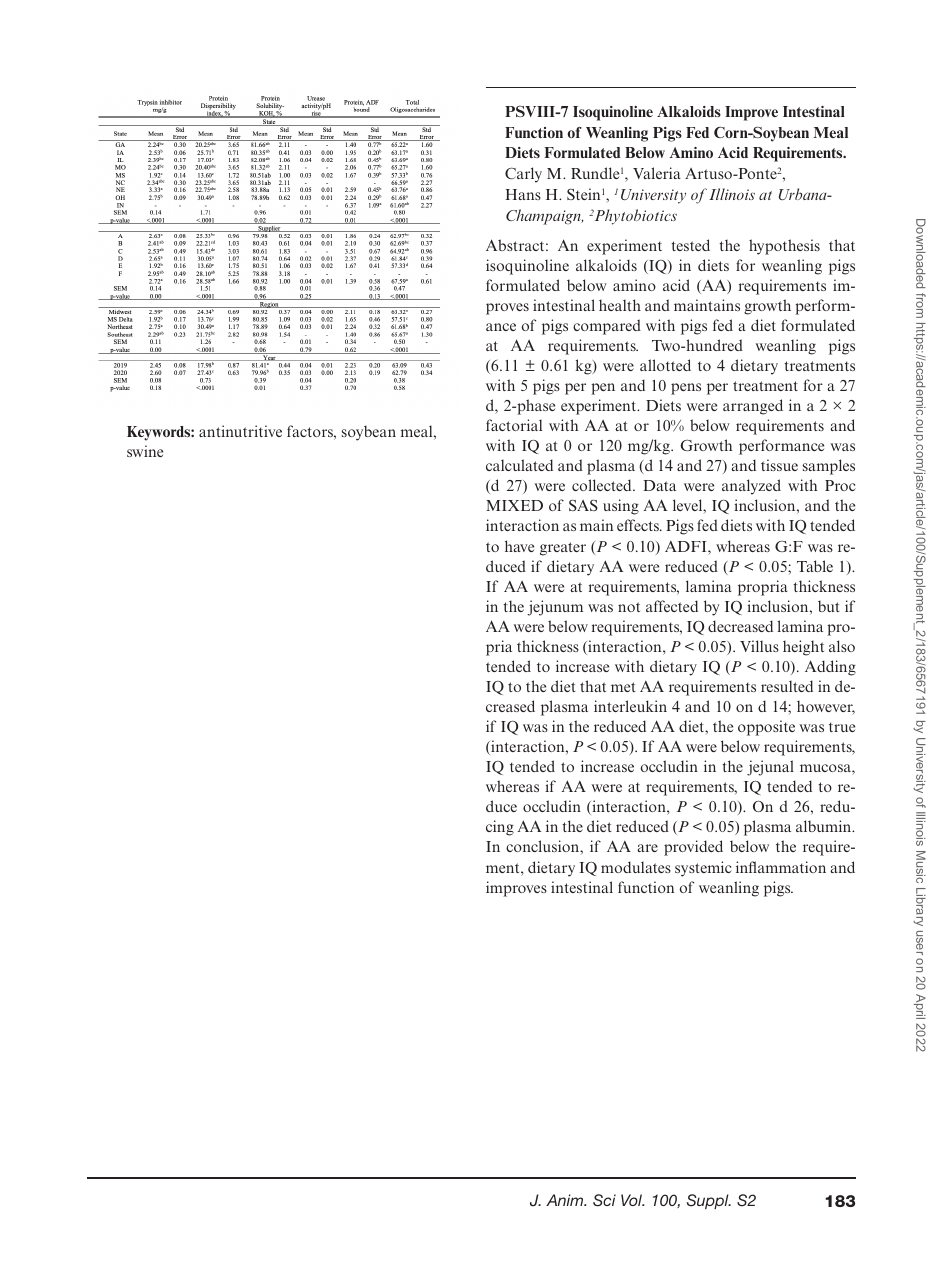 The height and width of the image is (1271, 952). I want to click on swine, so click(145, 451).
